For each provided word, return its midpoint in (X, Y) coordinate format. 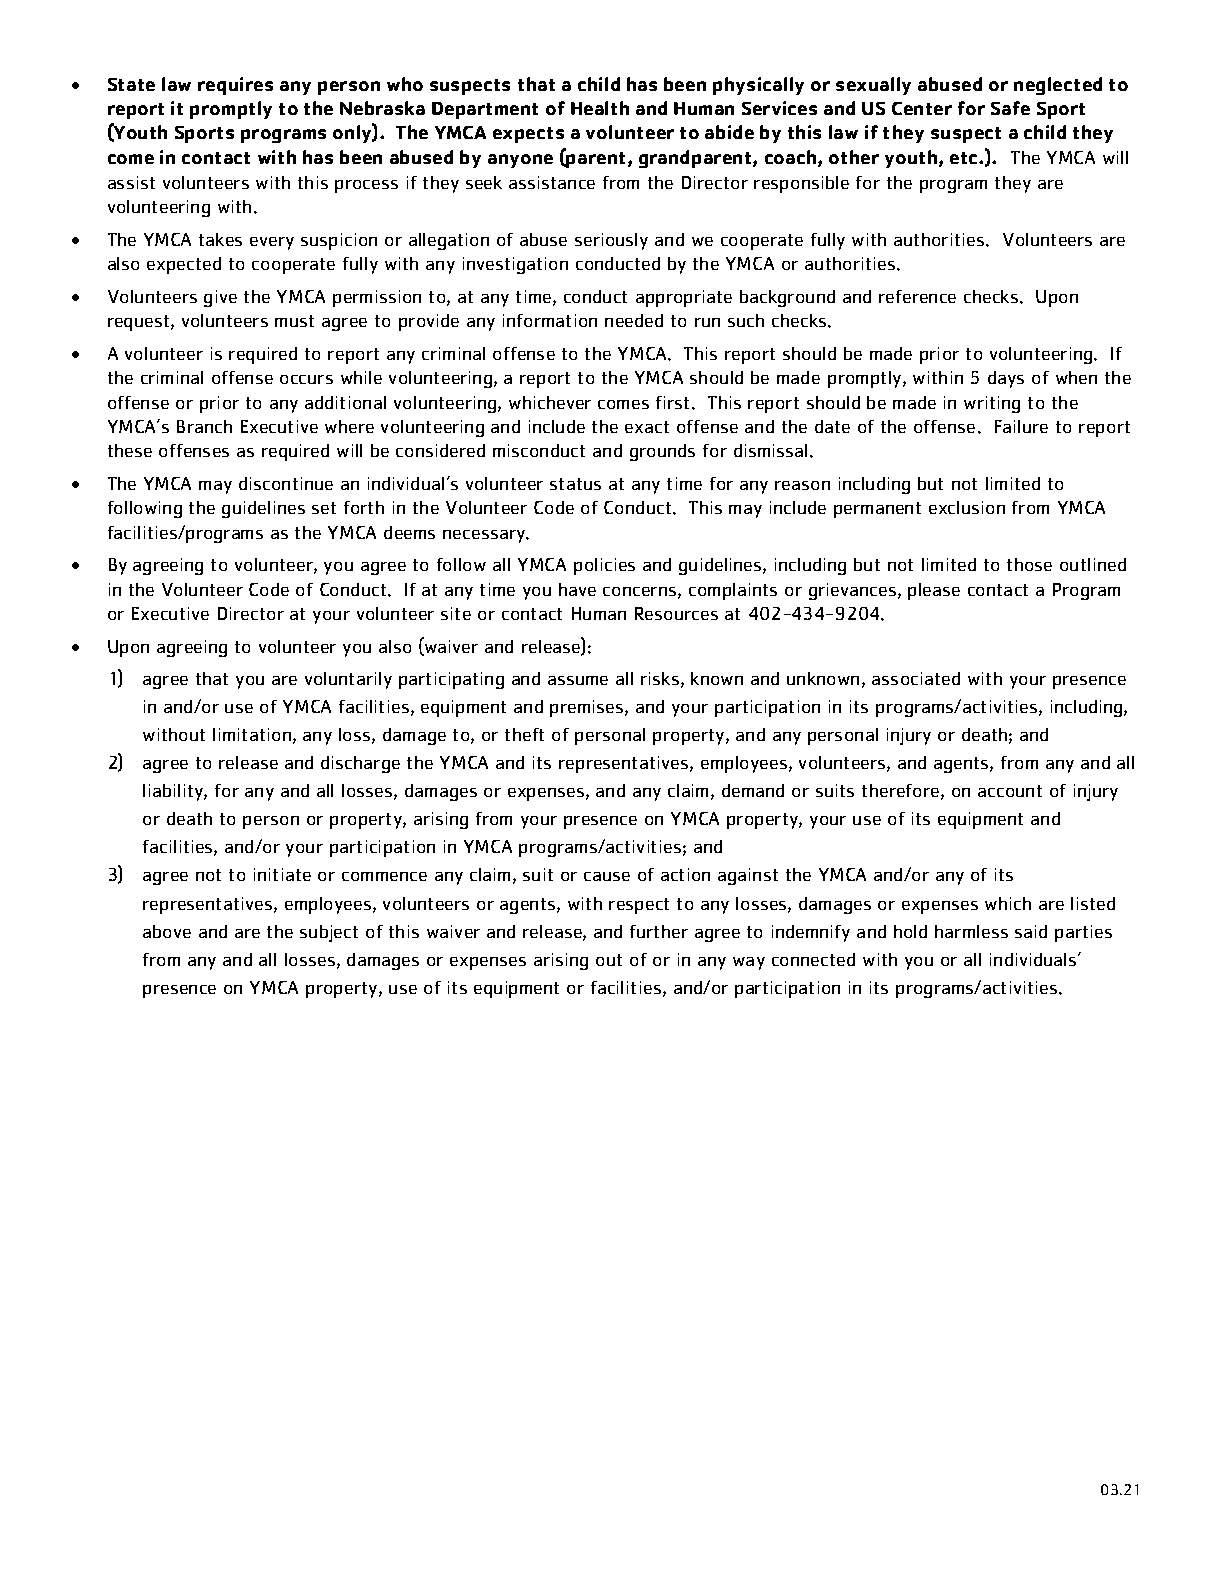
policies (604, 566)
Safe (1010, 108)
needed (634, 320)
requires (235, 86)
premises (588, 708)
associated (916, 678)
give (220, 298)
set (324, 508)
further (659, 931)
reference (917, 296)
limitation (252, 734)
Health (600, 108)
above (167, 931)
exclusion (967, 507)
